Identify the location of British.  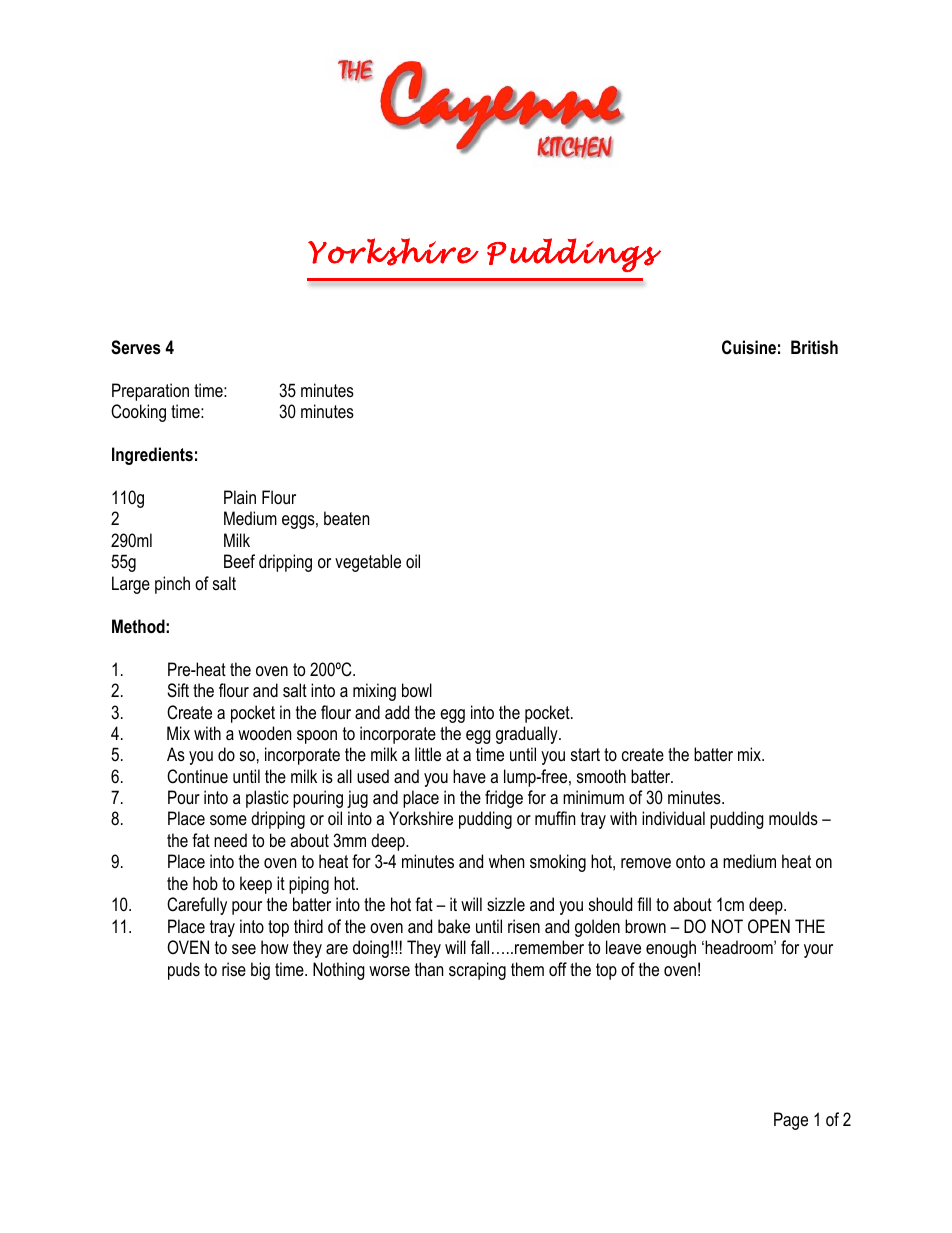
(814, 347).
